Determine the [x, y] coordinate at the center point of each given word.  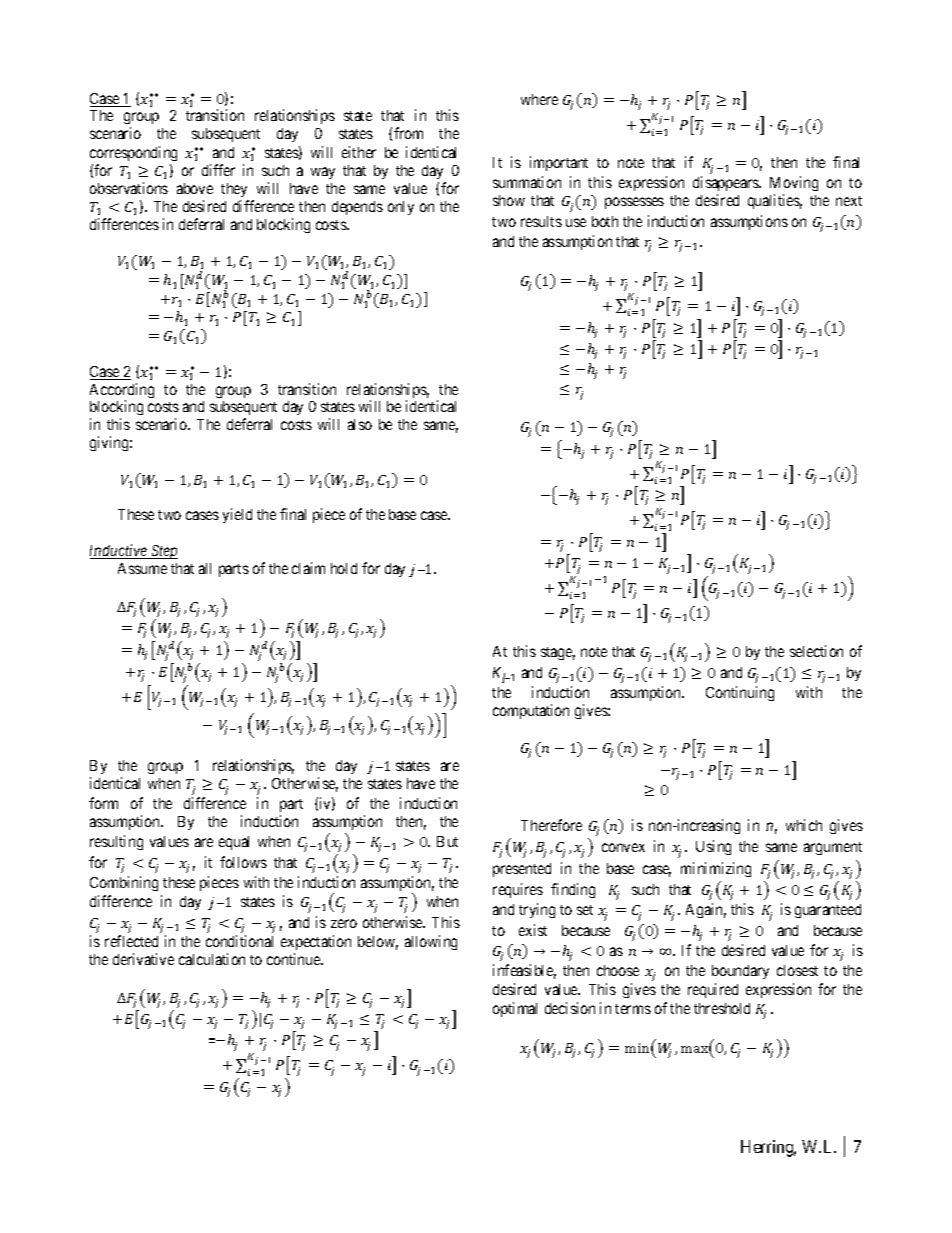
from [408, 133]
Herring [768, 1148]
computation [531, 711]
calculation [212, 959]
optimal [515, 1009]
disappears [726, 183]
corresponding [133, 153]
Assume [142, 568]
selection [816, 651]
